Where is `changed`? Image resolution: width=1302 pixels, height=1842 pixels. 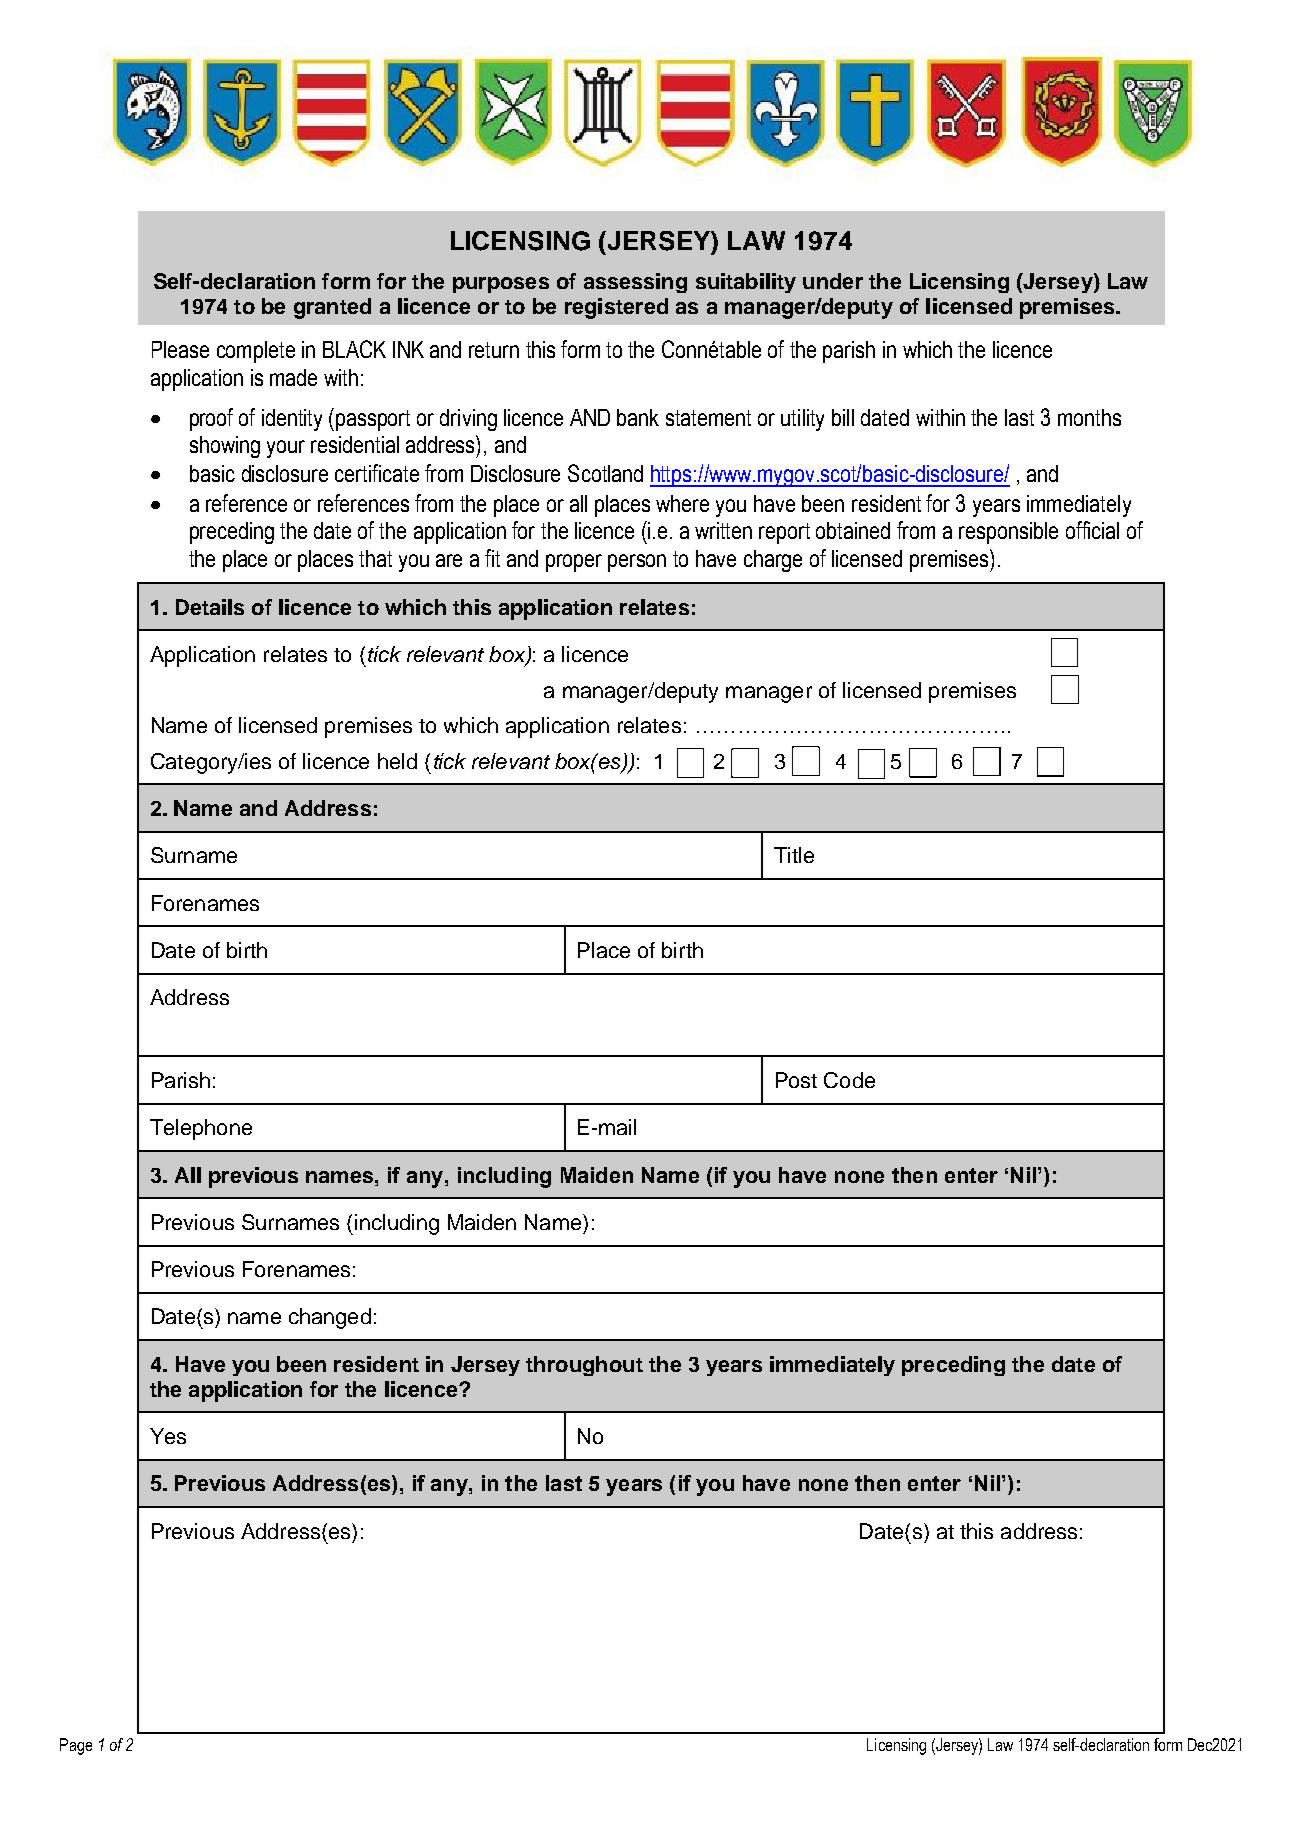 changed is located at coordinates (330, 1318).
